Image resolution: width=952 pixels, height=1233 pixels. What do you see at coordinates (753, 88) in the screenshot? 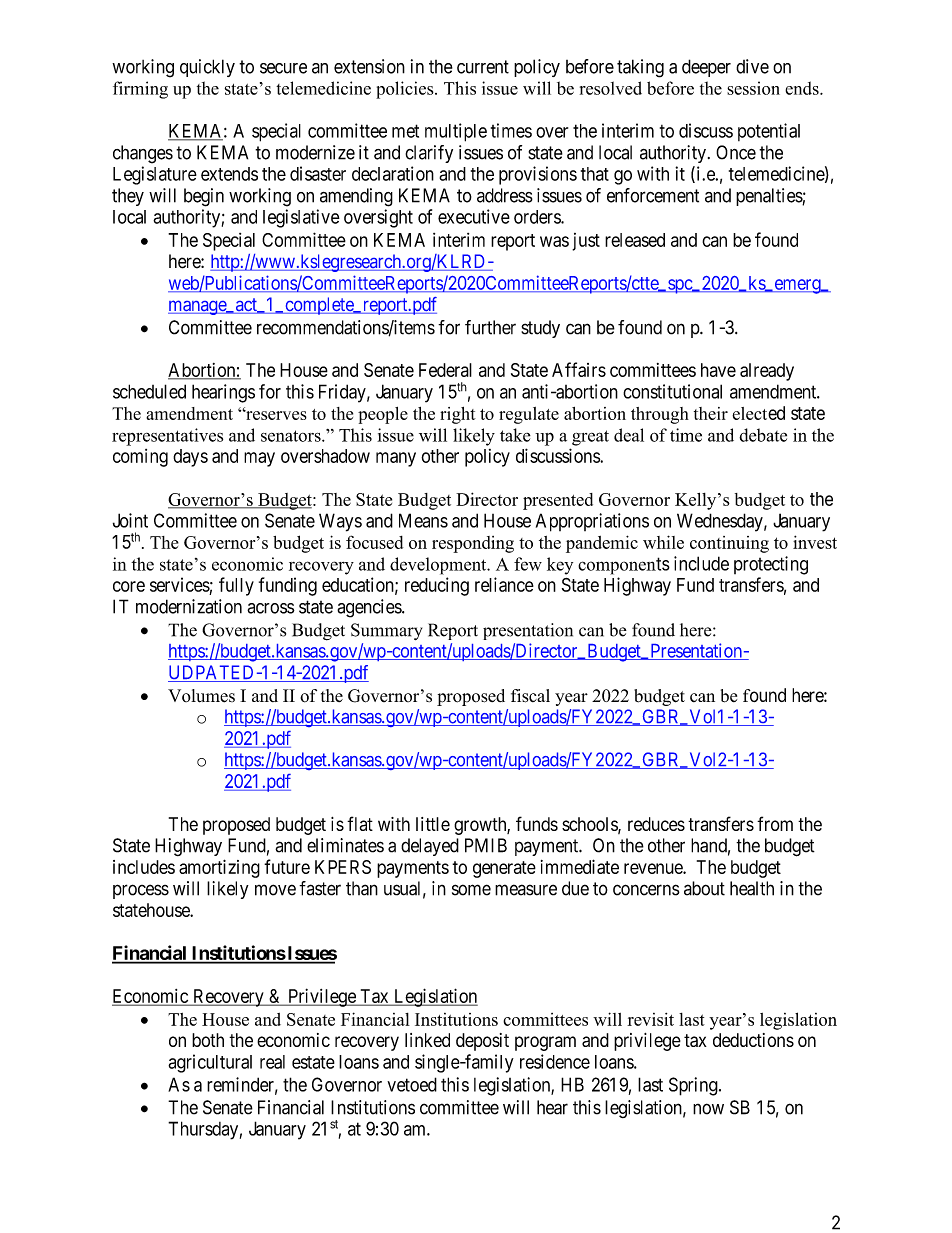
I see `session` at bounding box center [753, 88].
